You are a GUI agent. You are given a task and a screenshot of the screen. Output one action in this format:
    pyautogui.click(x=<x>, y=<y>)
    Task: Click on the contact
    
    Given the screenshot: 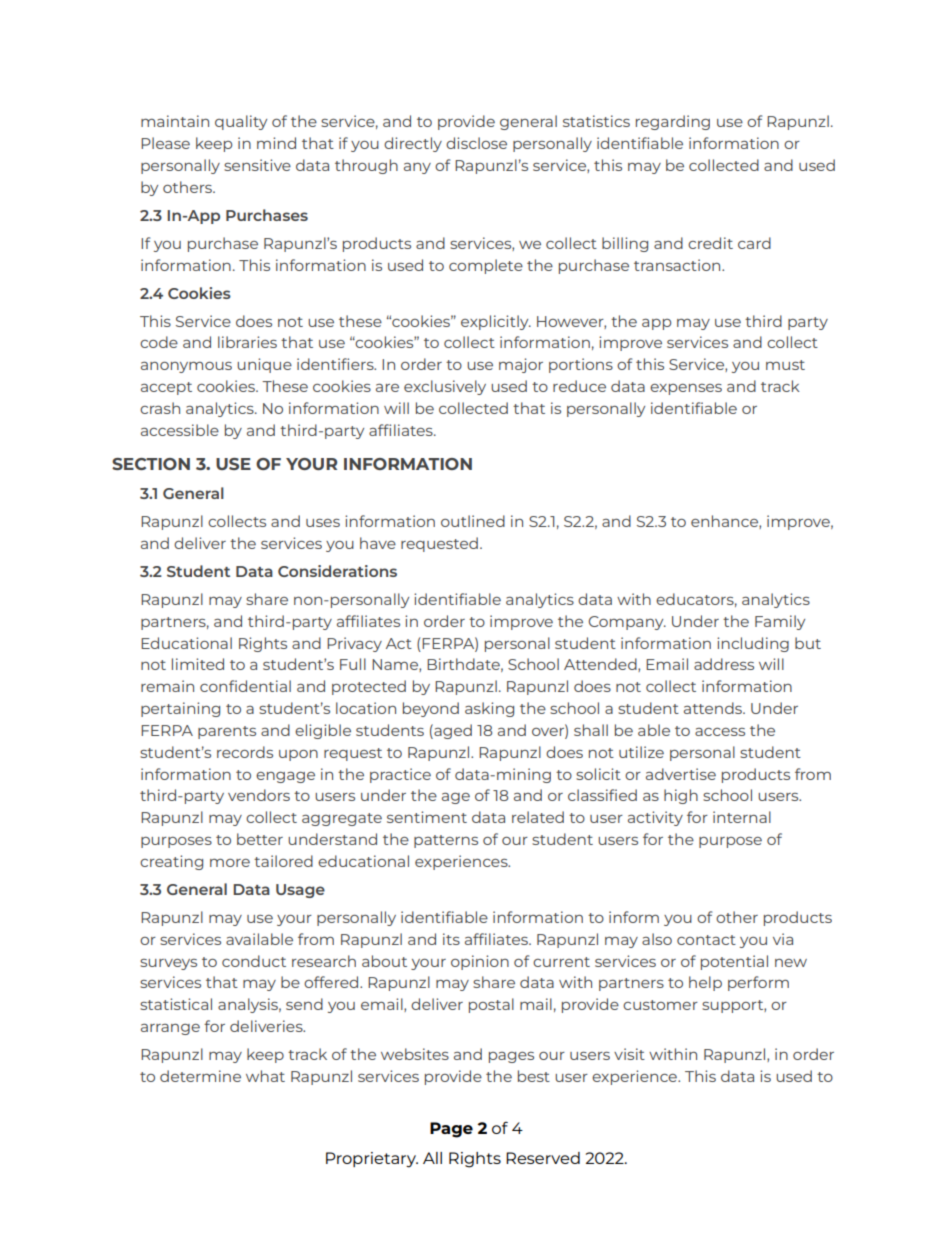 What is the action you would take?
    pyautogui.click(x=706, y=940)
